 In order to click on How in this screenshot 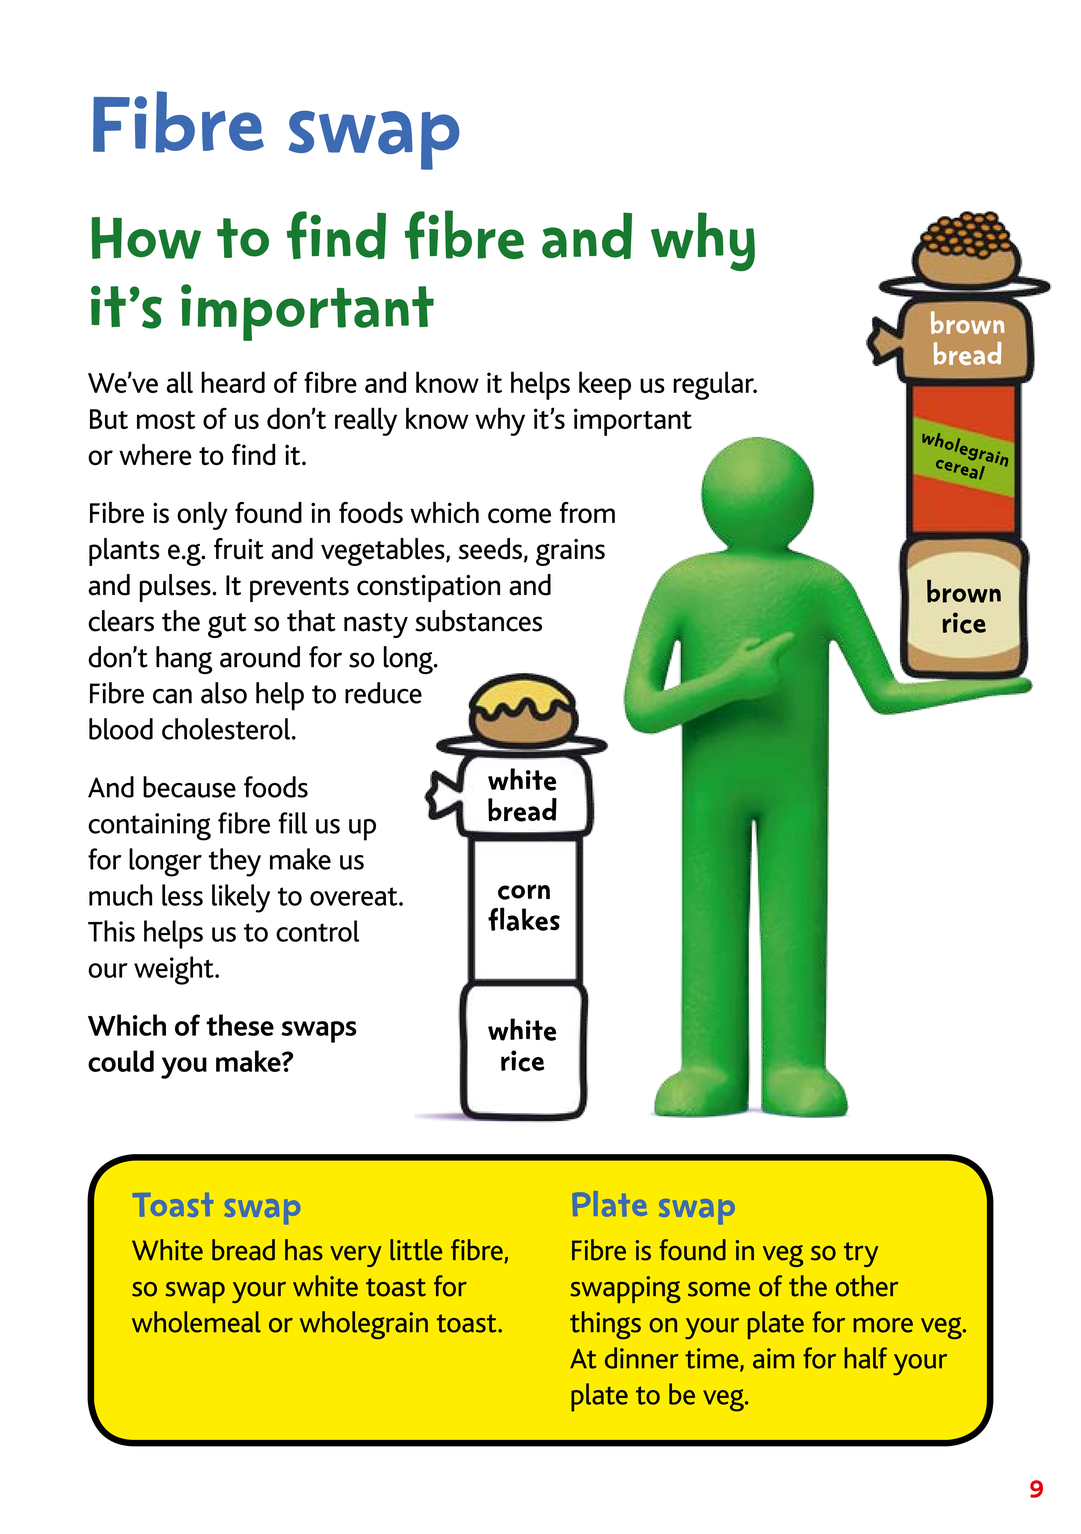, I will do `click(146, 238)`.
